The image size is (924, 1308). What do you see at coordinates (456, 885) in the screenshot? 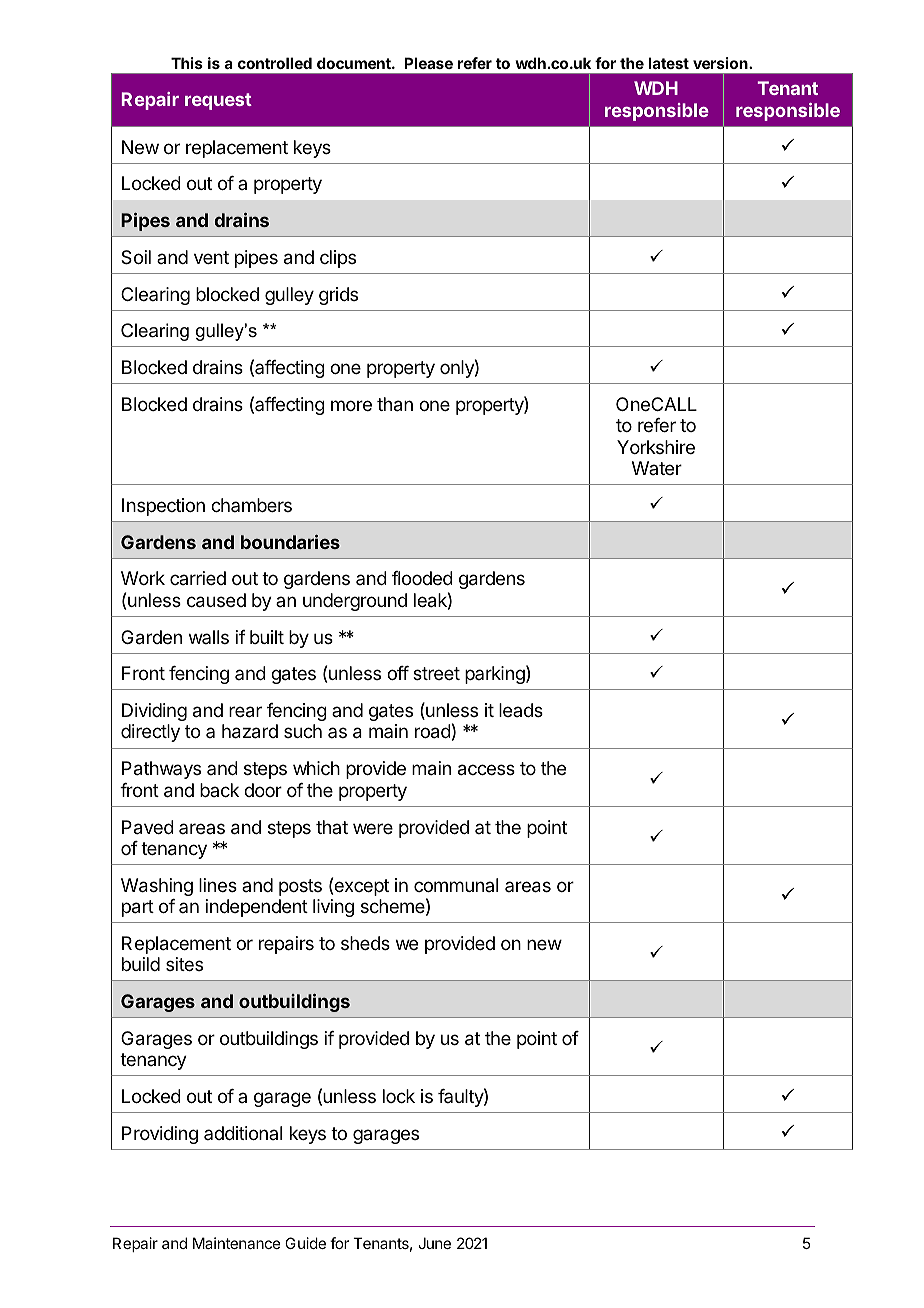
I see `communal` at bounding box center [456, 885].
